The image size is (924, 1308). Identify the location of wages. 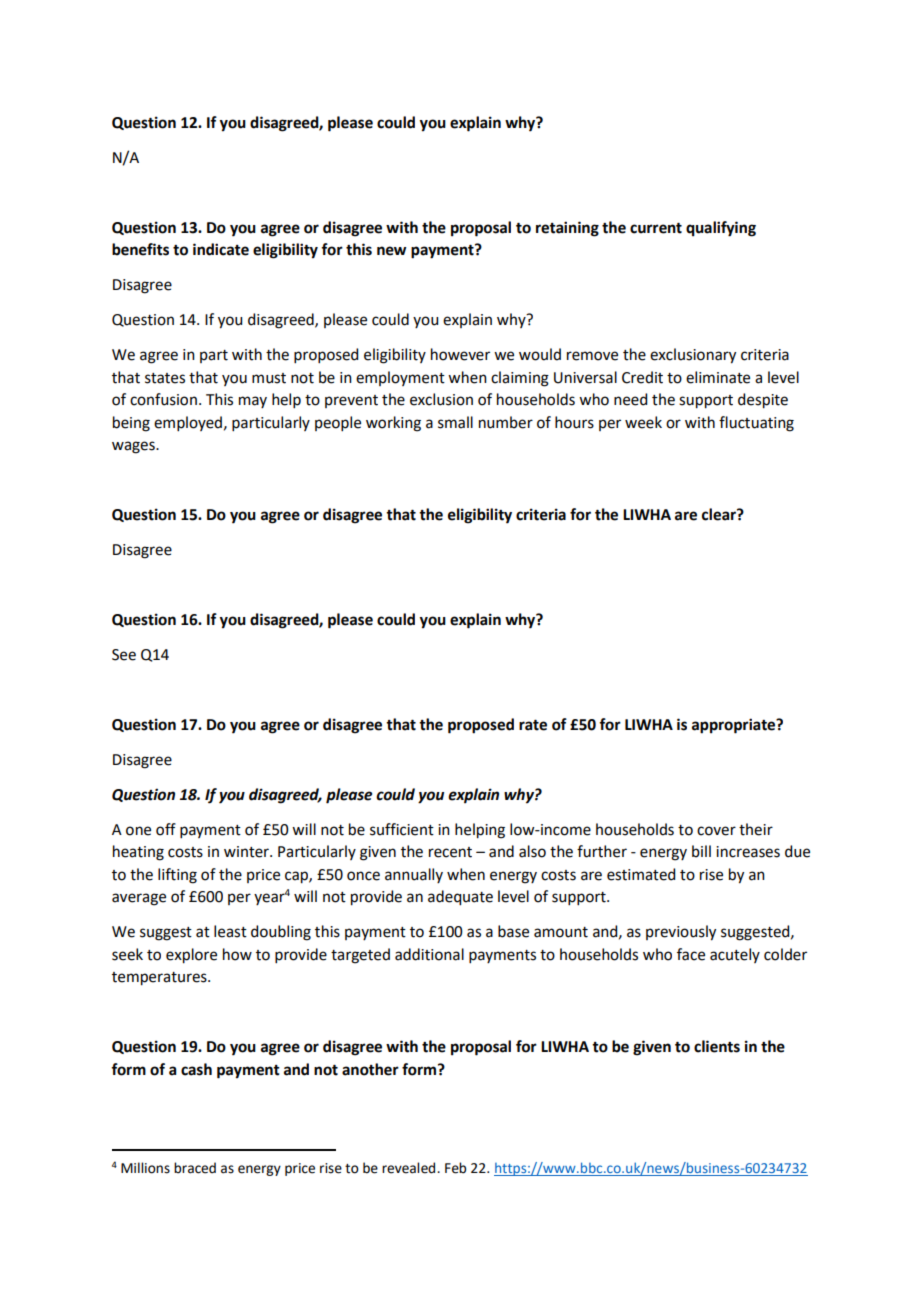
(134, 447).
